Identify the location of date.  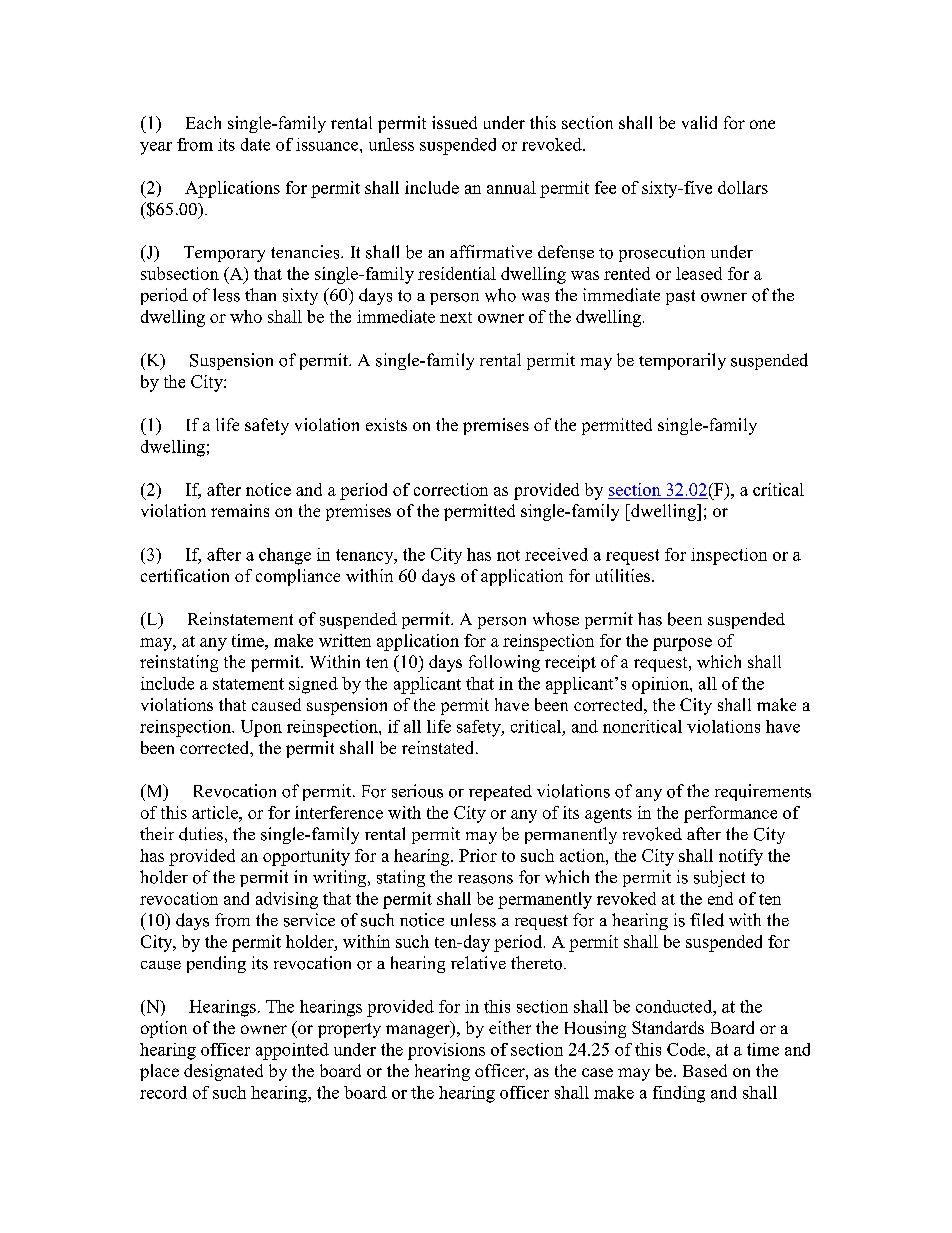
(255, 144).
